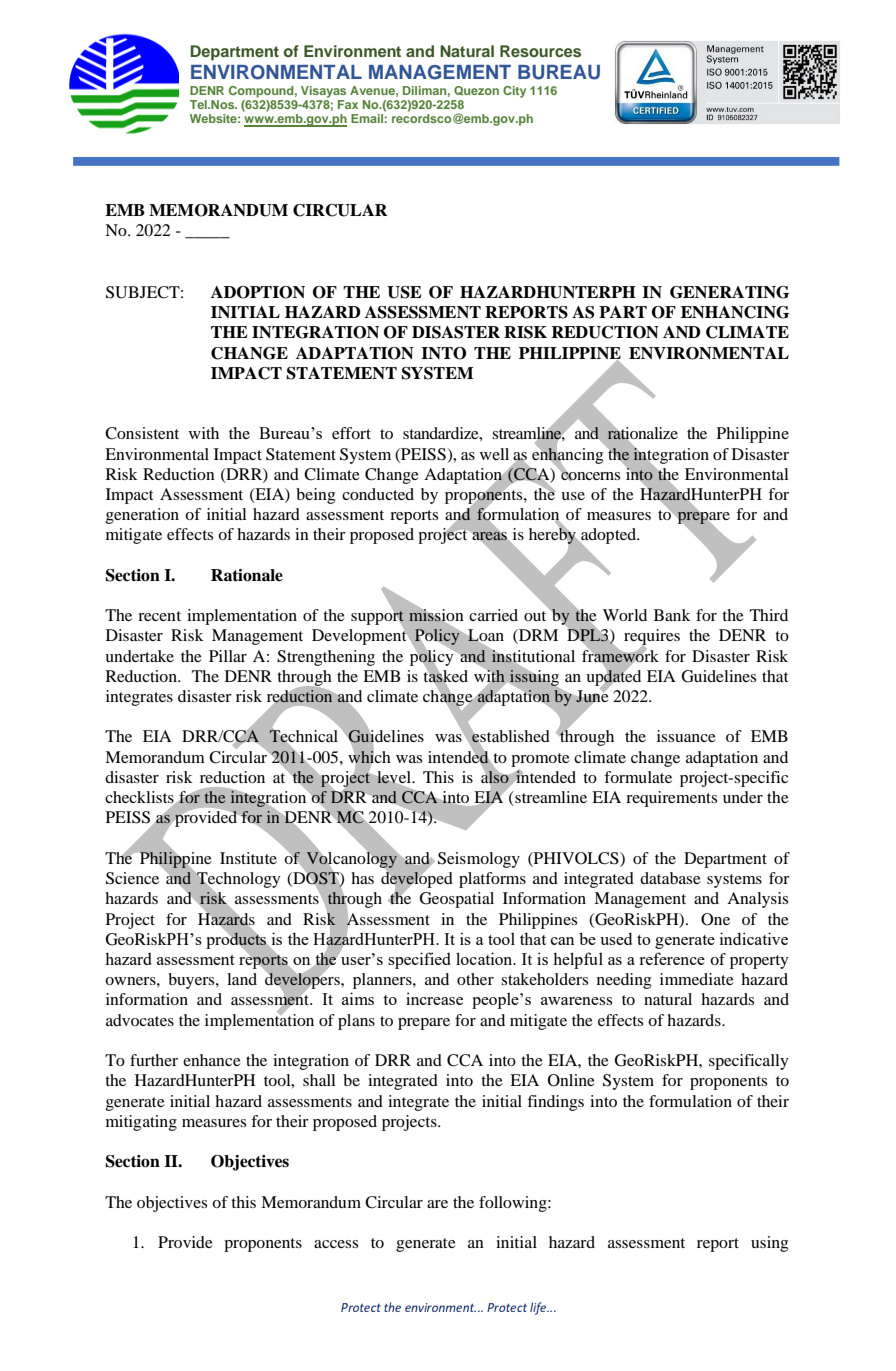 The image size is (896, 1371). I want to click on Pillar, so click(228, 656).
